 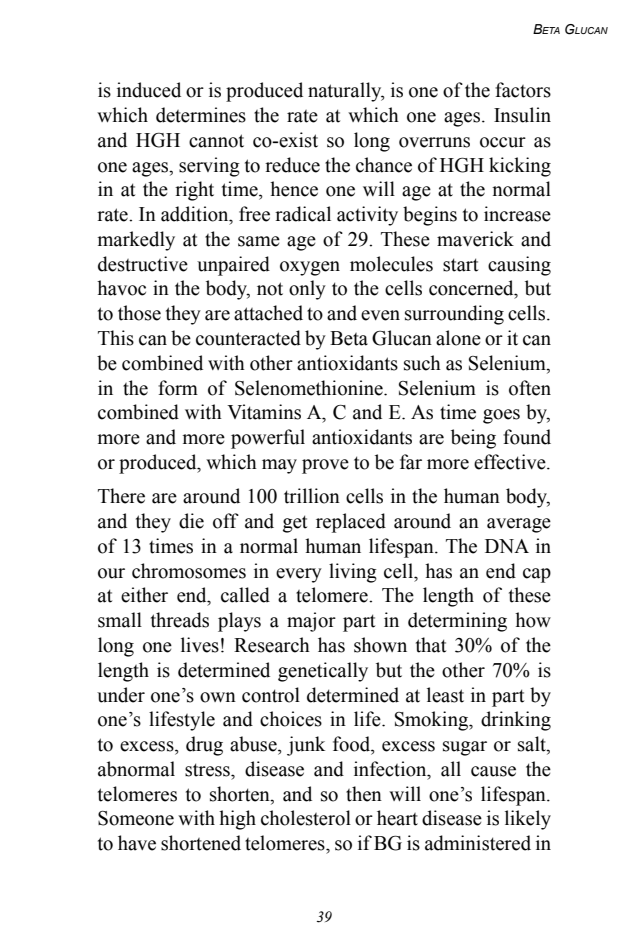 What do you see at coordinates (522, 115) in the screenshot?
I see `Insulin` at bounding box center [522, 115].
